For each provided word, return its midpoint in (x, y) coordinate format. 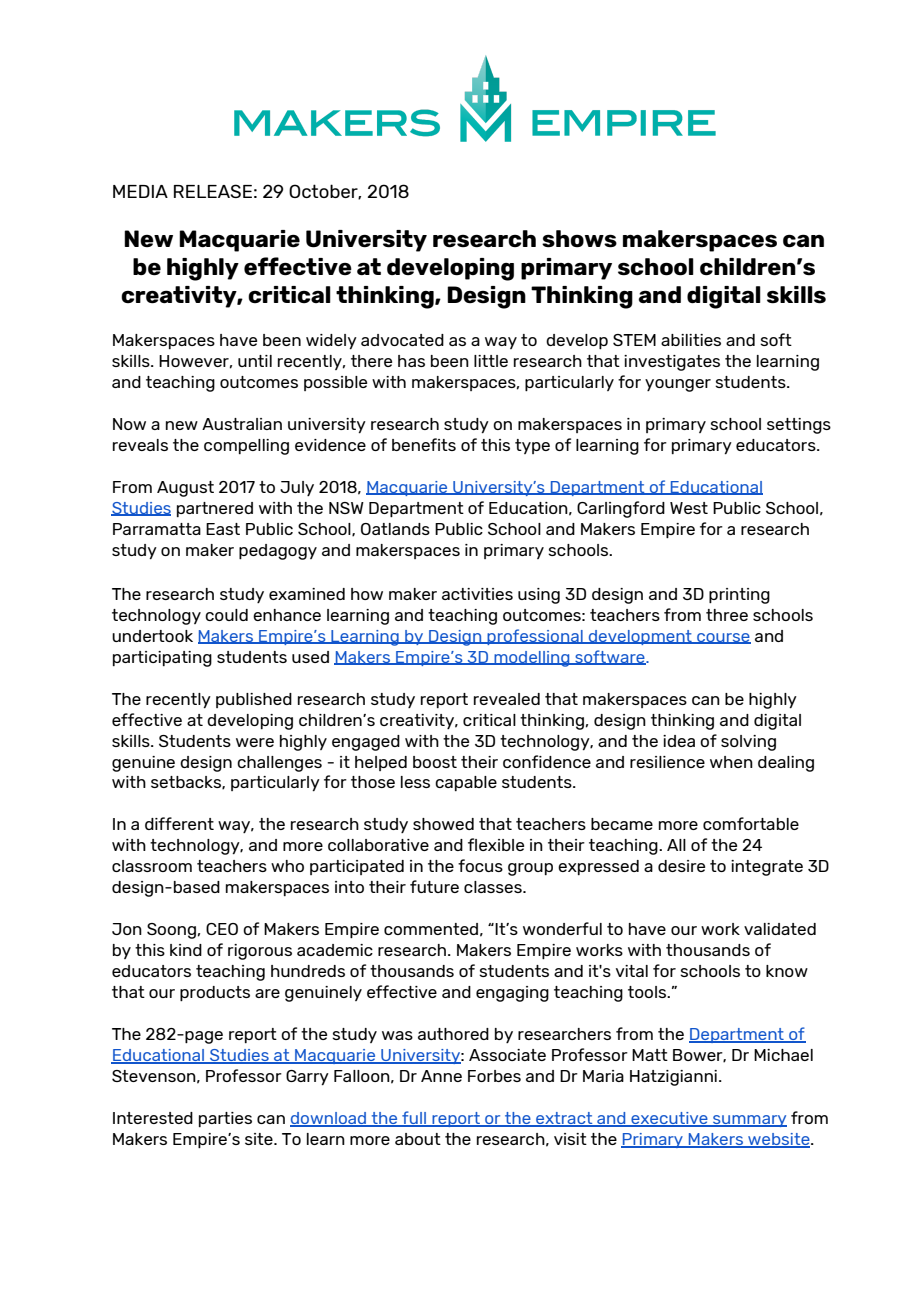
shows (579, 239)
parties (225, 1119)
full (414, 1119)
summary (749, 1121)
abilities (691, 340)
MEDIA (140, 191)
